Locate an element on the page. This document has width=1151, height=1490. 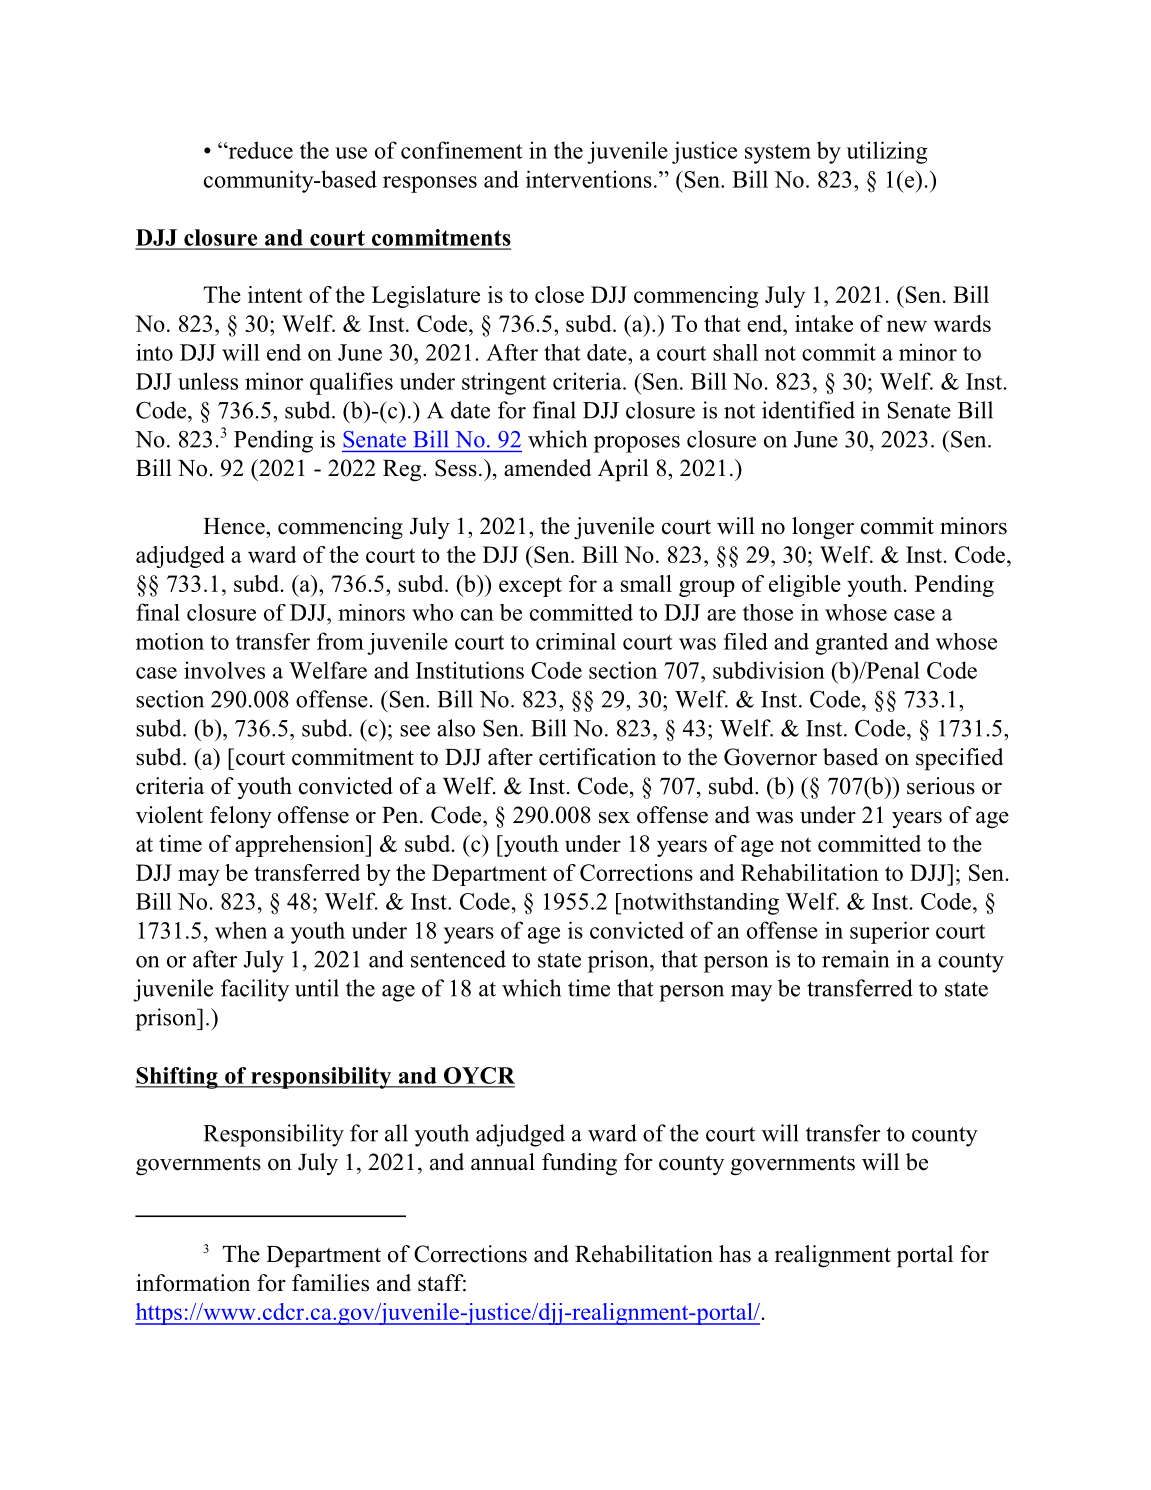
funding is located at coordinates (579, 1164).
